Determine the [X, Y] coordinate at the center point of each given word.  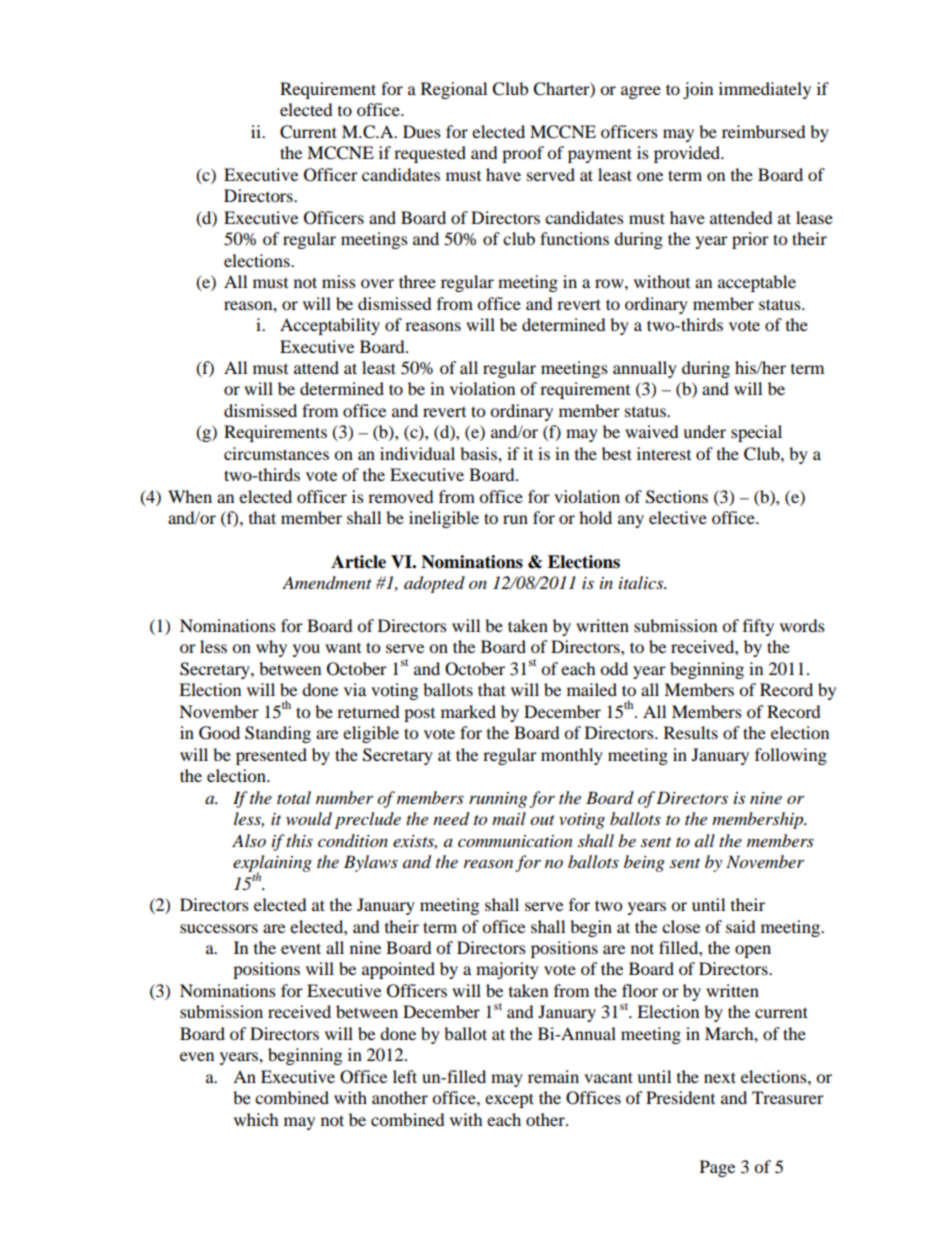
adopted [434, 584]
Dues [422, 131]
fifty [758, 627]
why [271, 648]
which [256, 1119]
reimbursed [764, 131]
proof [523, 154]
